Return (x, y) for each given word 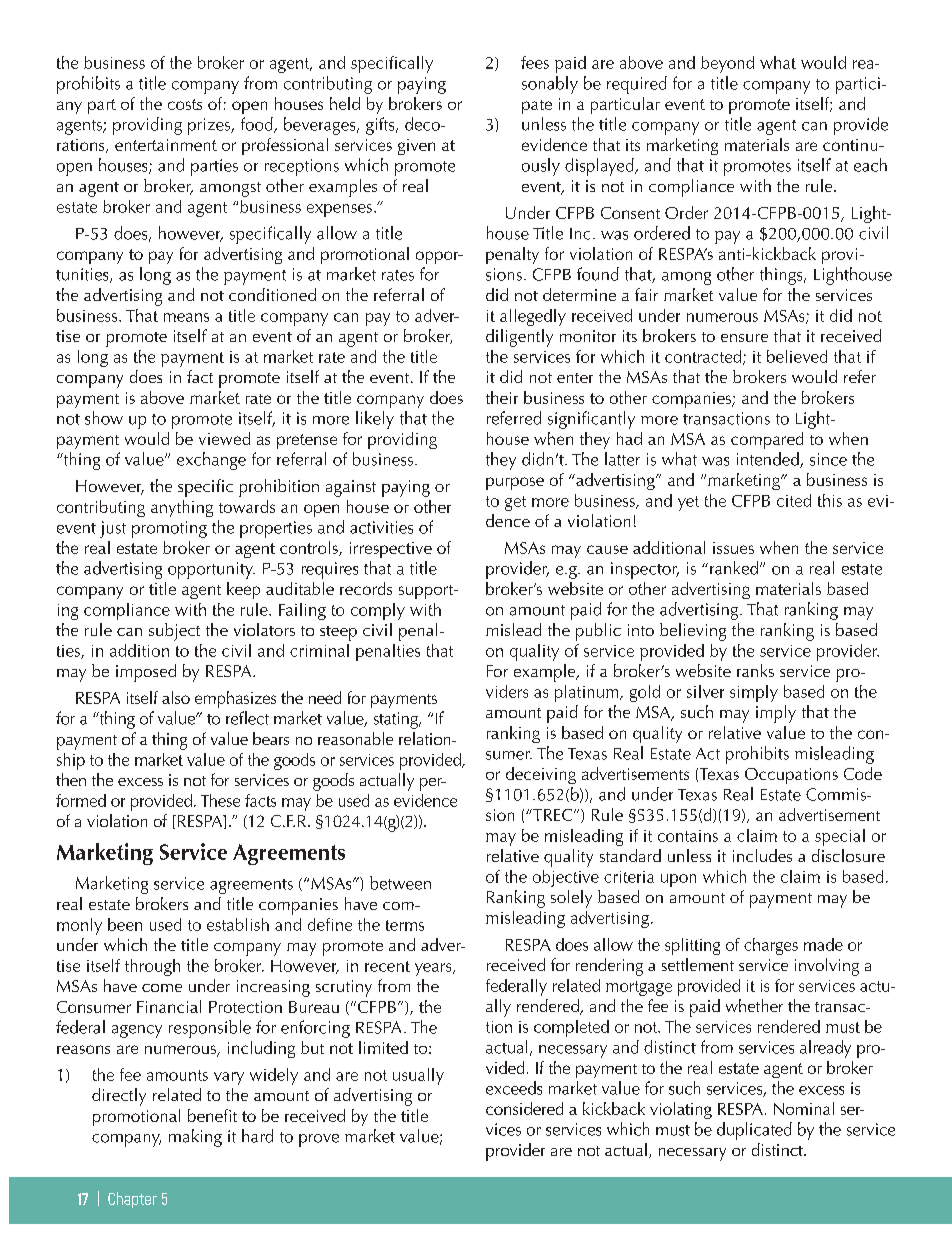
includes (762, 855)
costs (185, 104)
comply (378, 611)
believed (797, 356)
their (502, 397)
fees (535, 62)
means (186, 317)
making (195, 1138)
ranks (755, 670)
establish (238, 924)
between (400, 883)
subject (174, 632)
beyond (727, 64)
